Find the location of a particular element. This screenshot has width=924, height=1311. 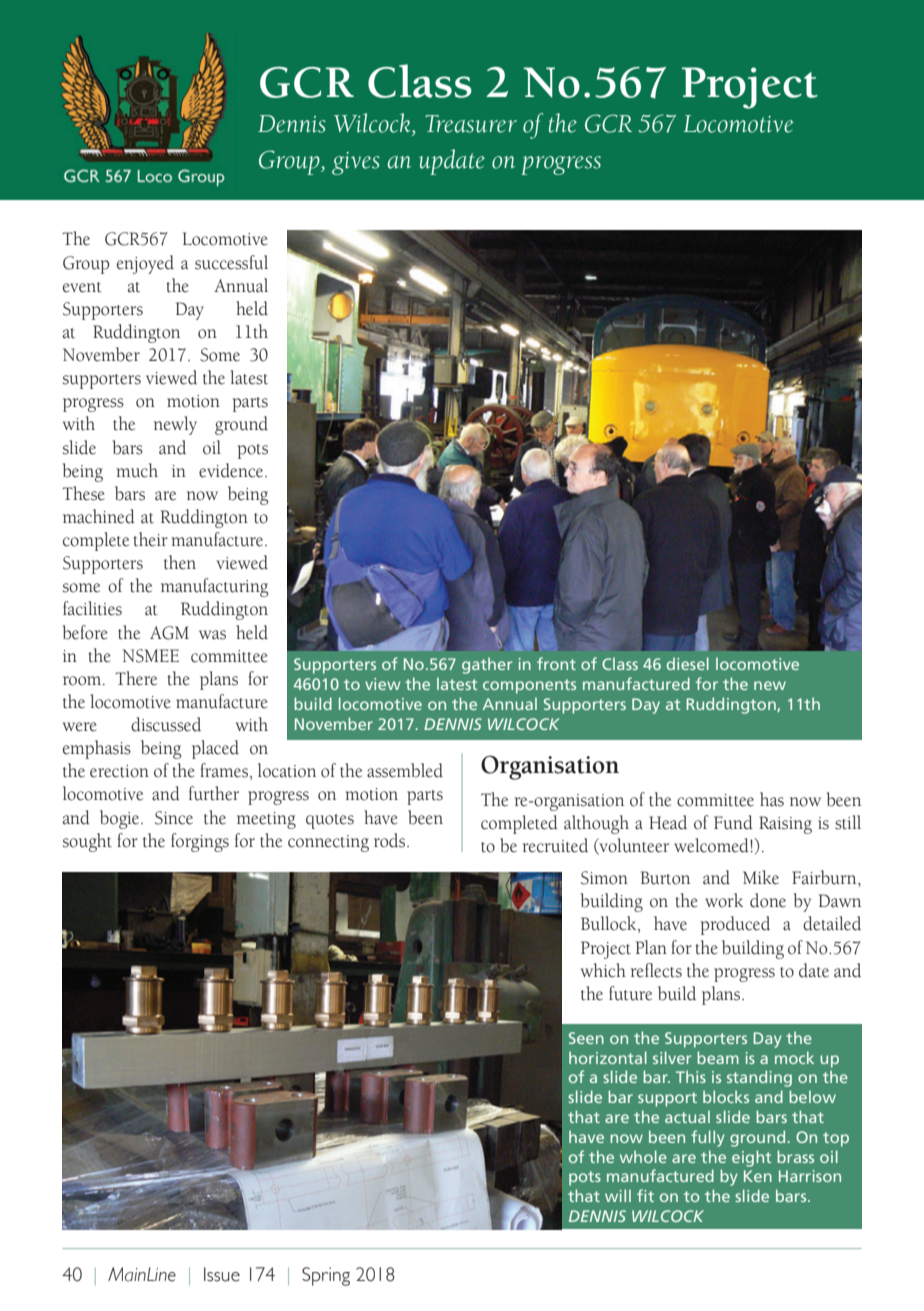

Mike is located at coordinates (761, 877).
